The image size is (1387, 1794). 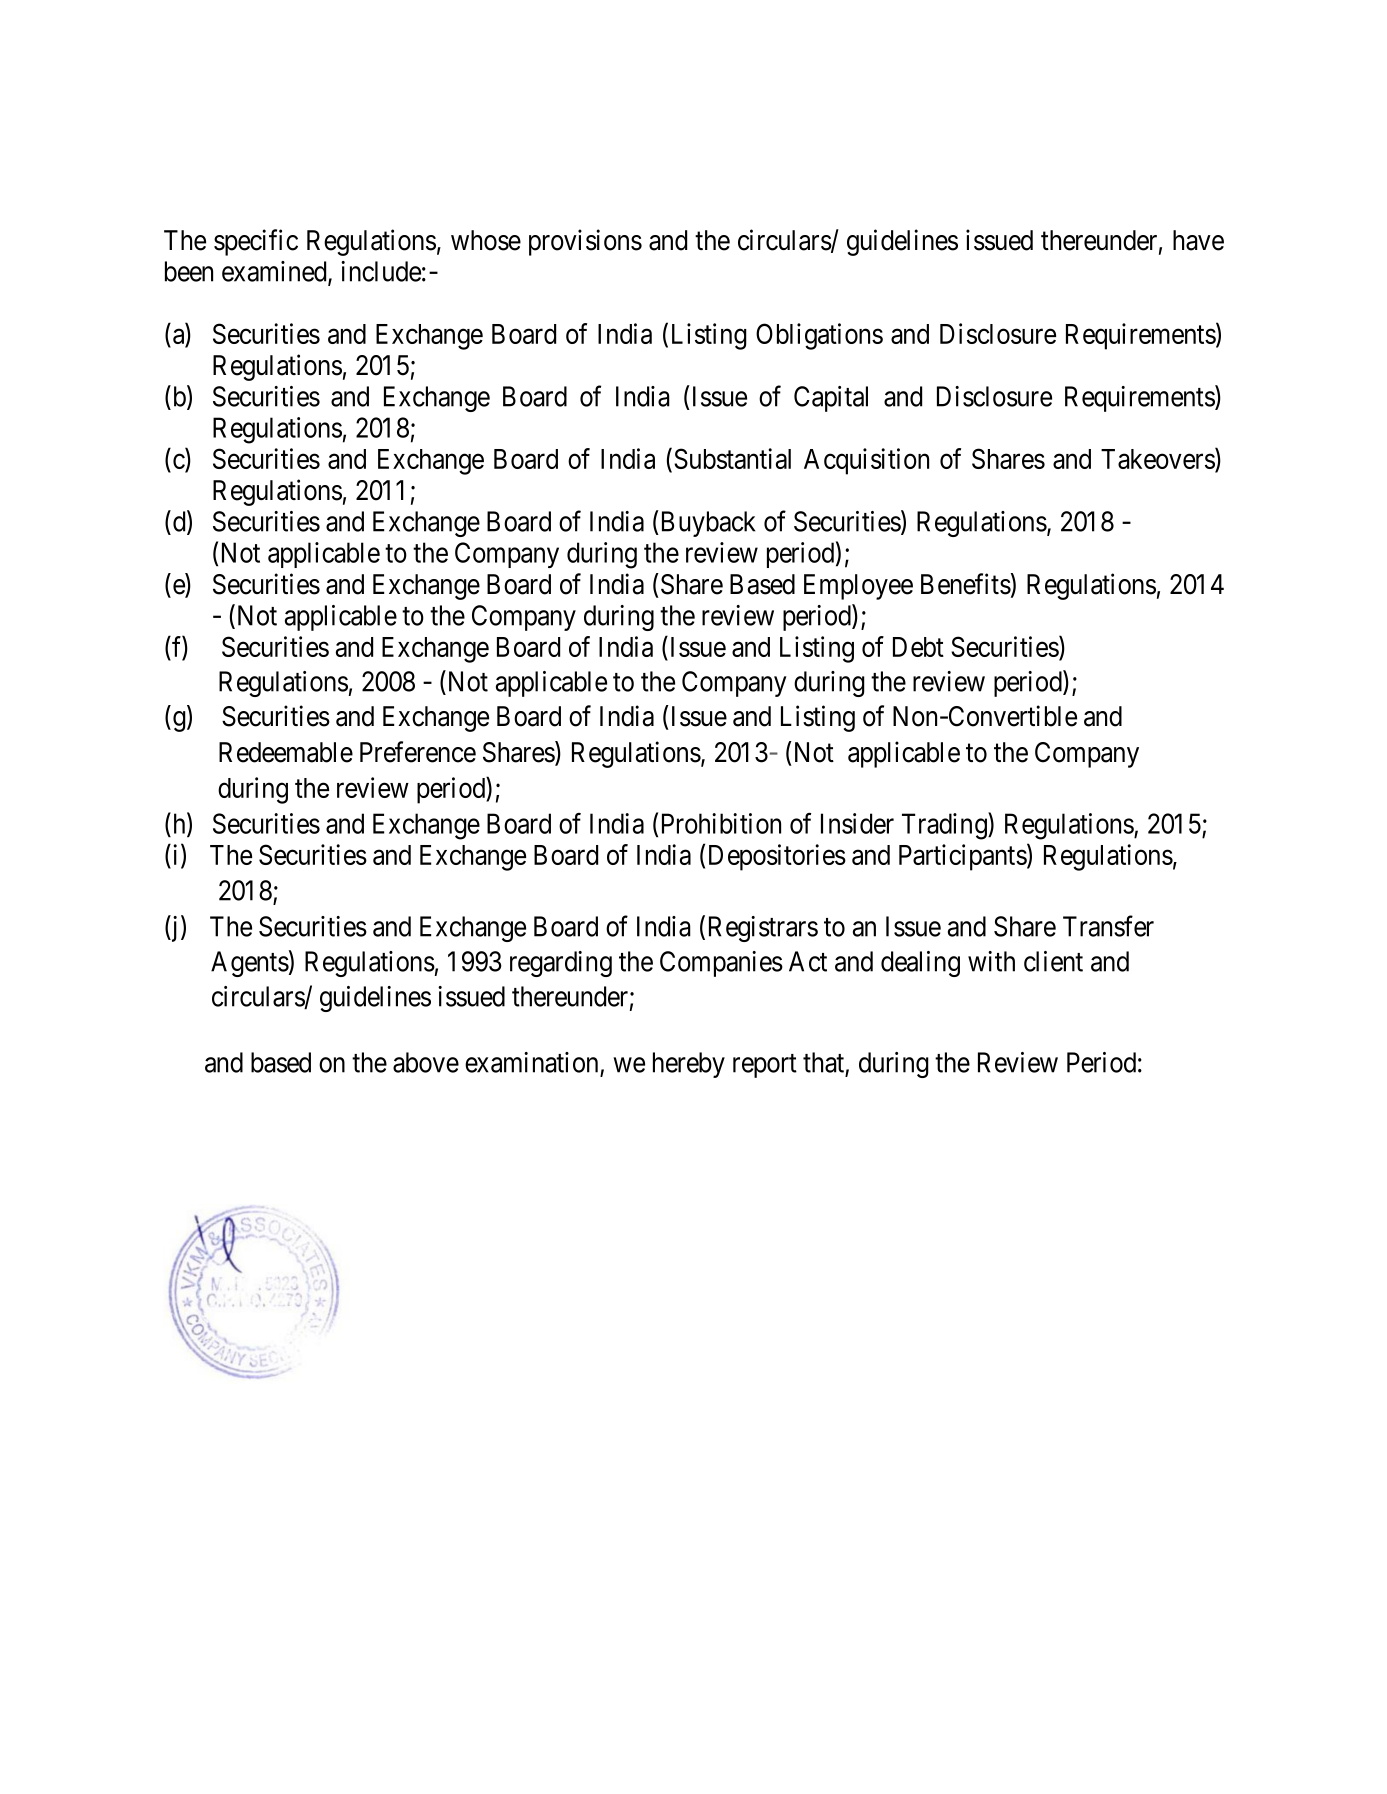 What do you see at coordinates (426, 1062) in the page?
I see `above` at bounding box center [426, 1062].
